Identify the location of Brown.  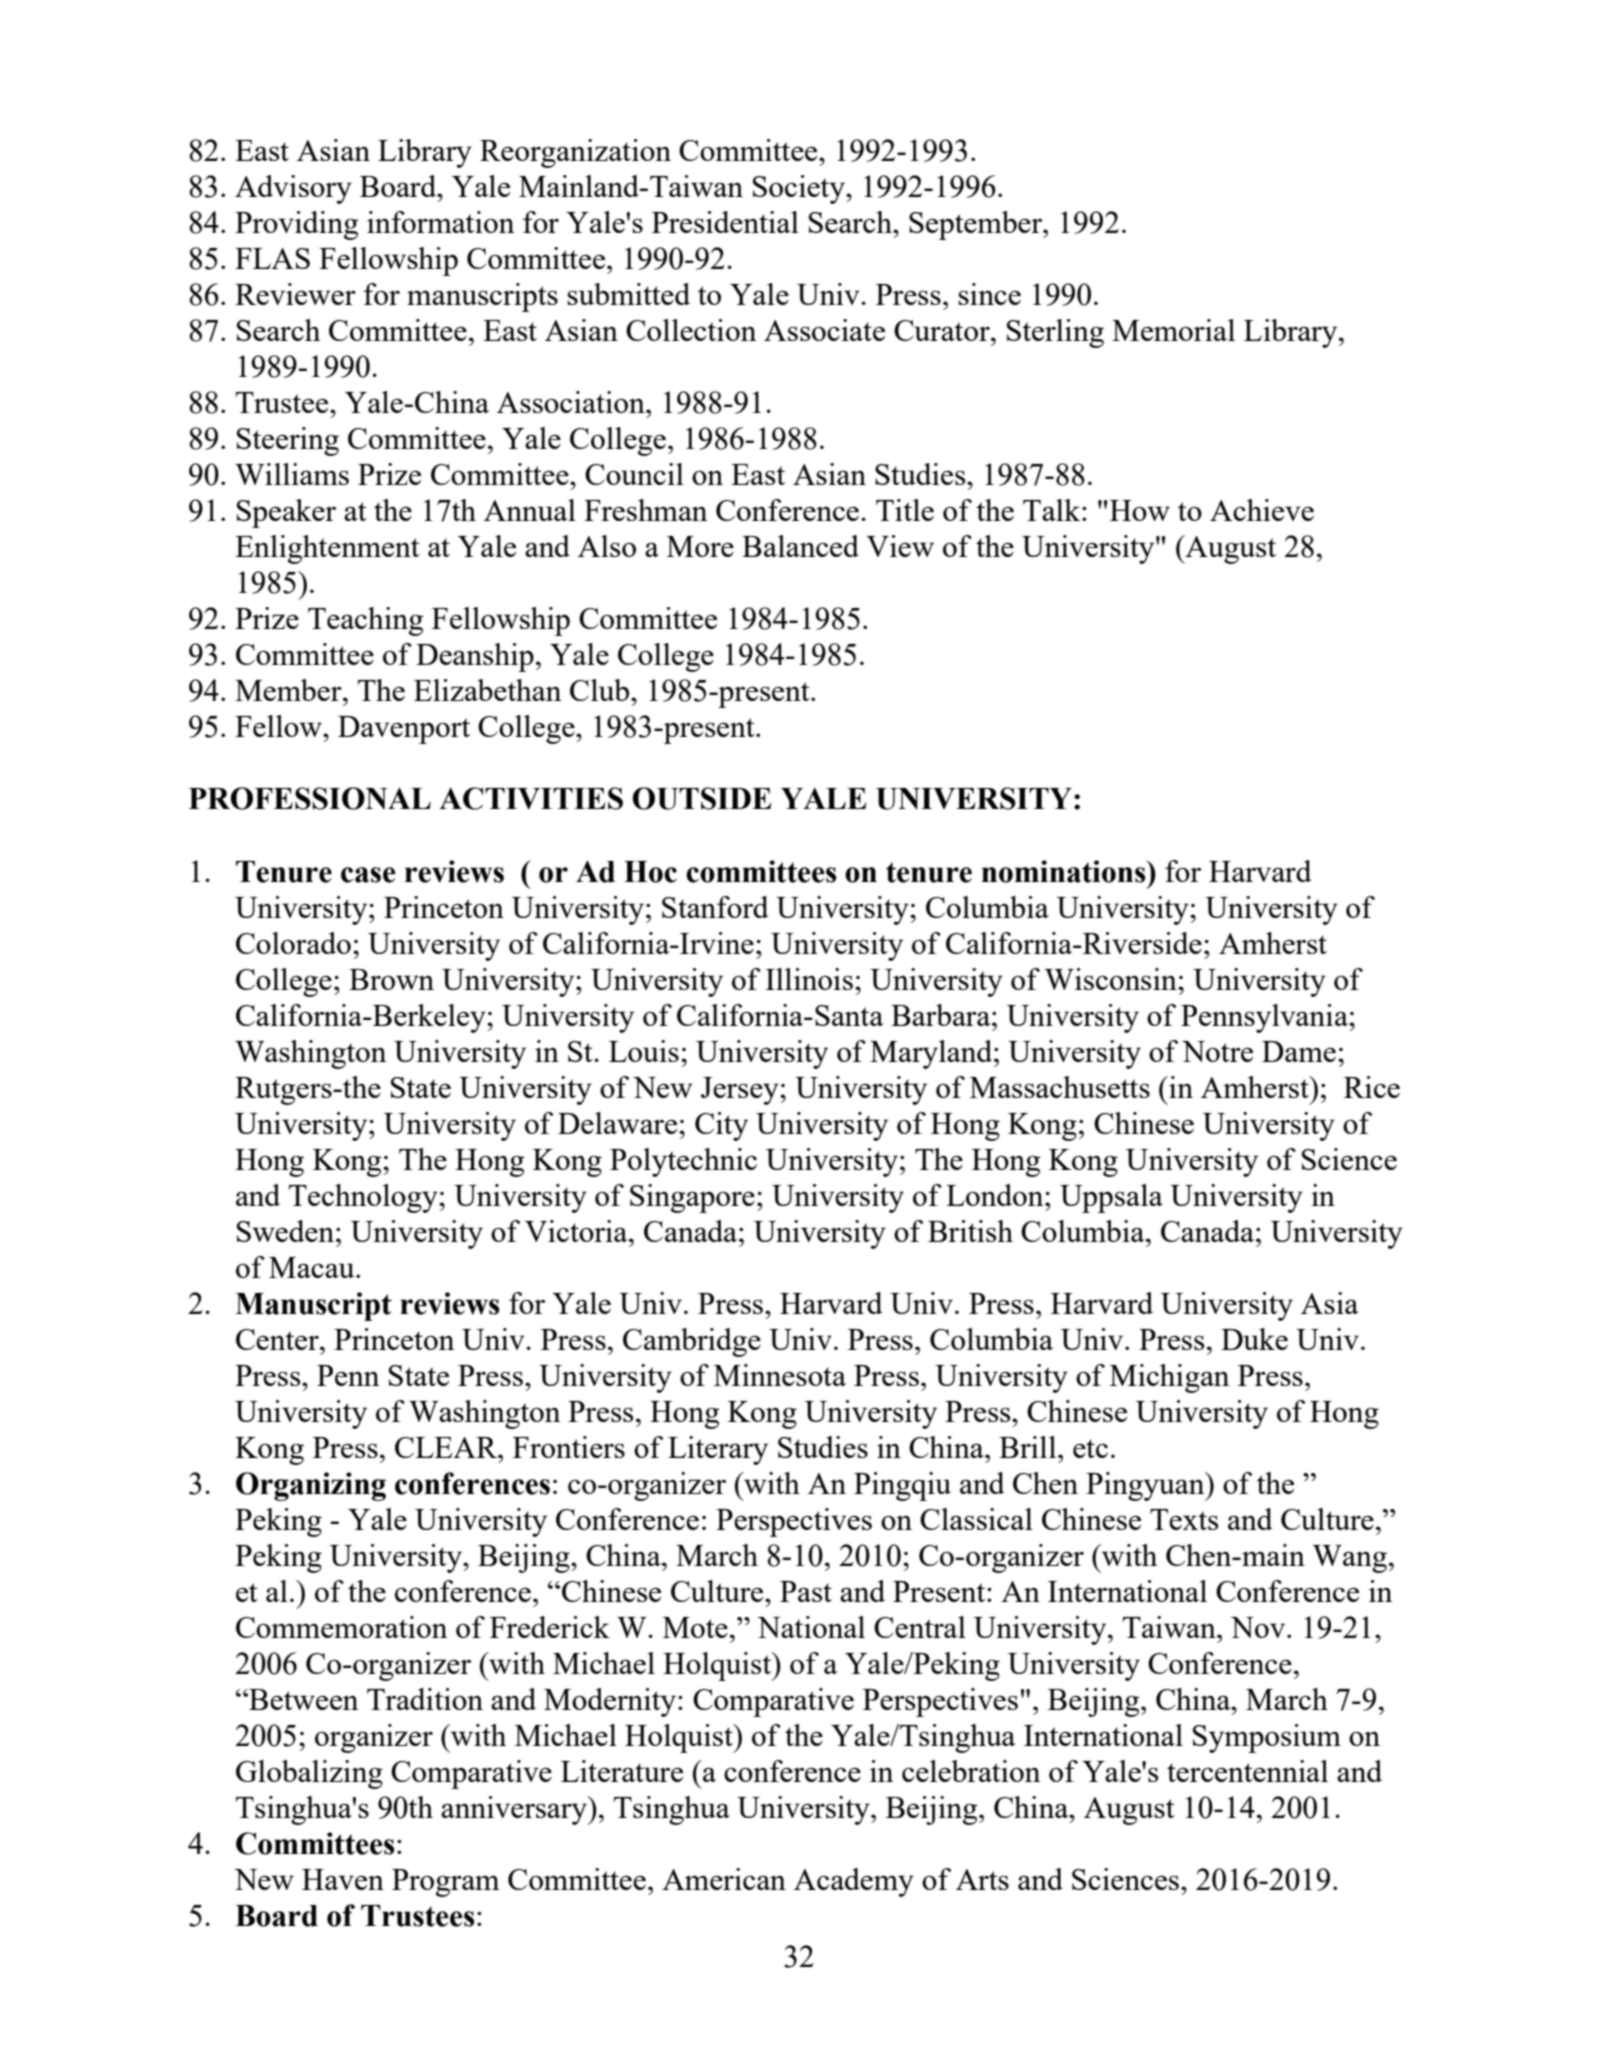
(391, 979).
